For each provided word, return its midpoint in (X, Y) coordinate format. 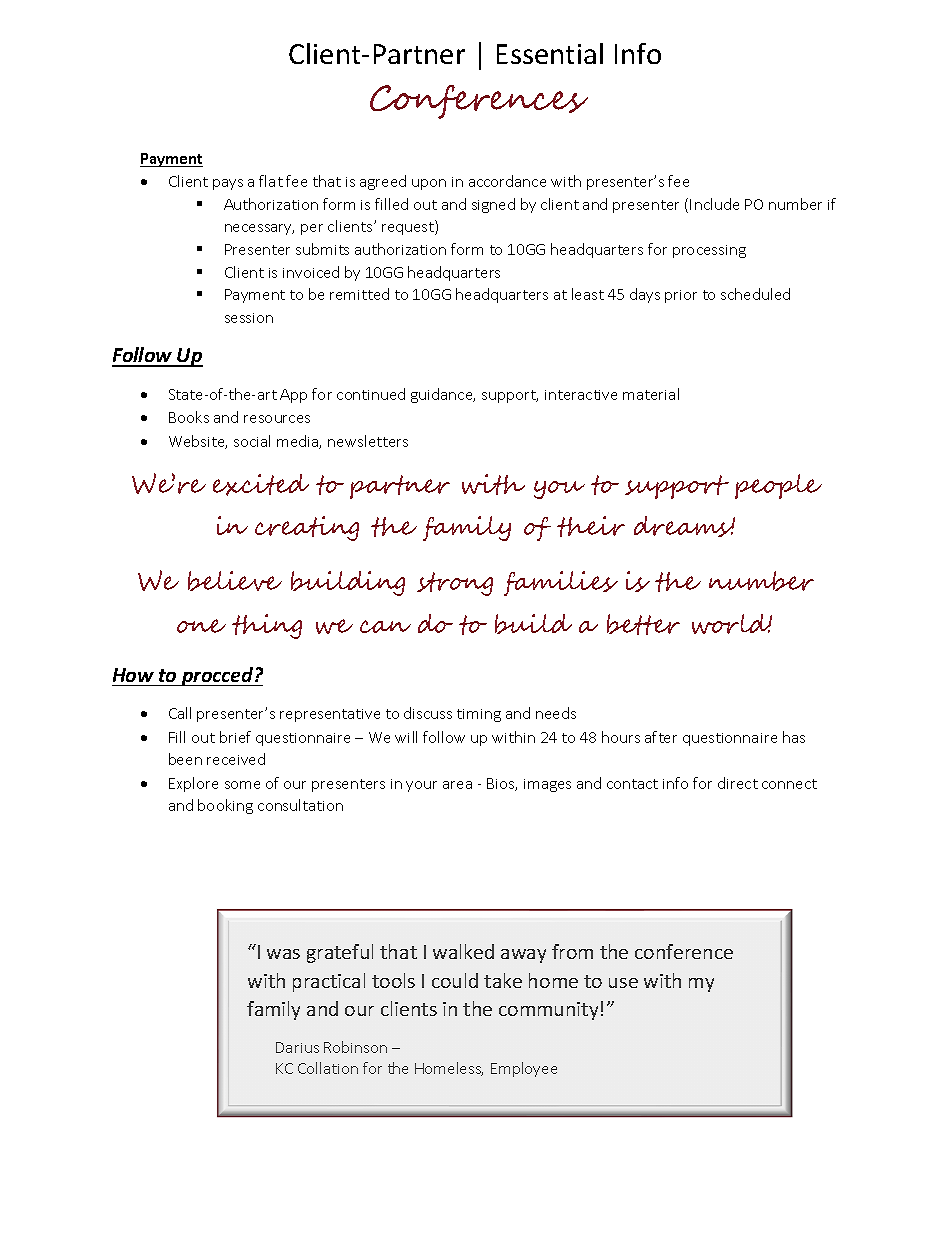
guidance (443, 395)
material (651, 394)
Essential (550, 53)
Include (714, 204)
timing (479, 715)
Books (189, 417)
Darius (297, 1047)
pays (228, 184)
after (661, 737)
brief (235, 737)
